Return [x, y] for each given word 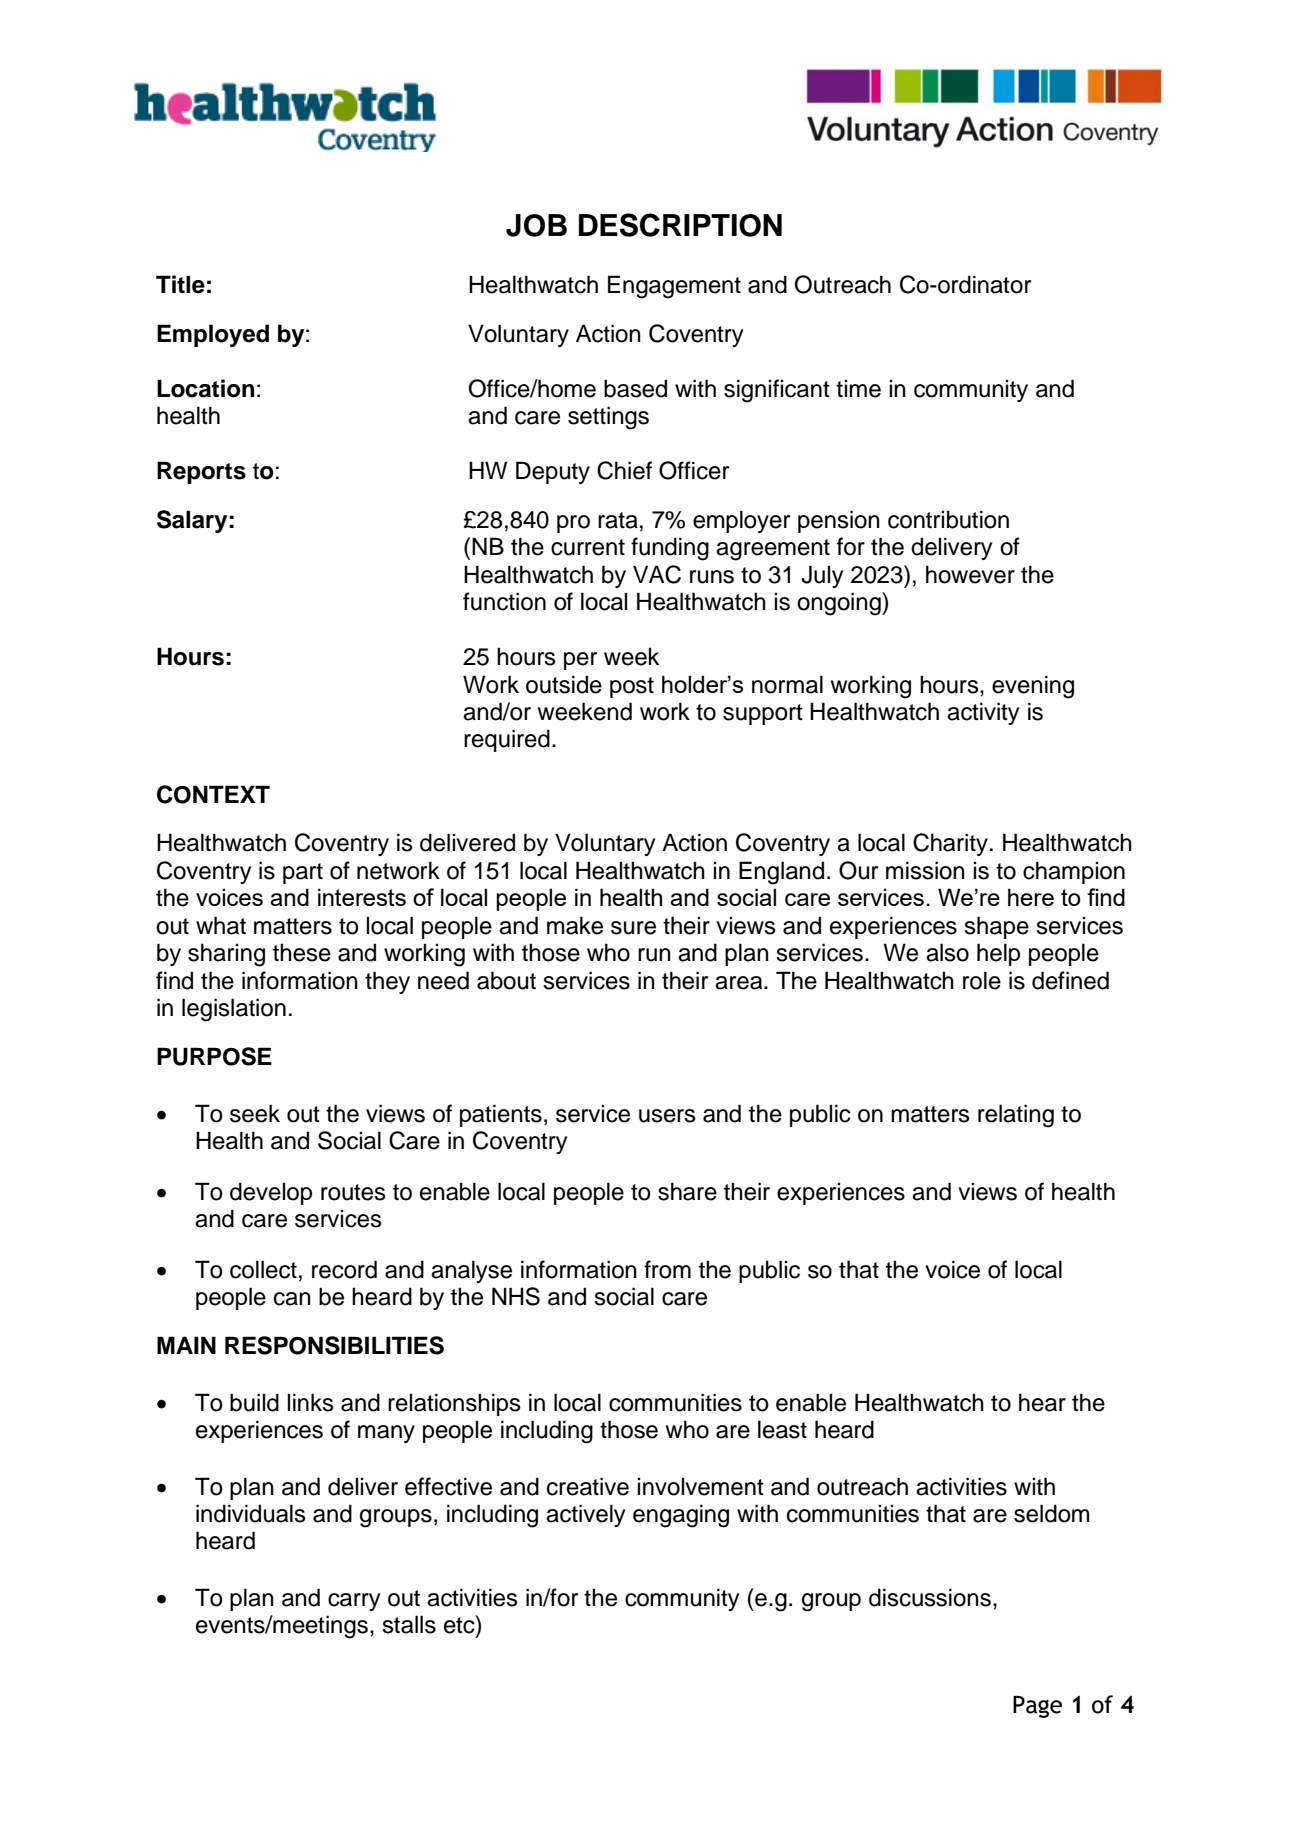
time [858, 388]
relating [1016, 1116]
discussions [930, 1597]
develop [271, 1193]
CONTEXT [213, 794]
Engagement [674, 287]
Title [180, 284]
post [632, 687]
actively [585, 1515]
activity [983, 713]
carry [354, 1602]
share [687, 1191]
